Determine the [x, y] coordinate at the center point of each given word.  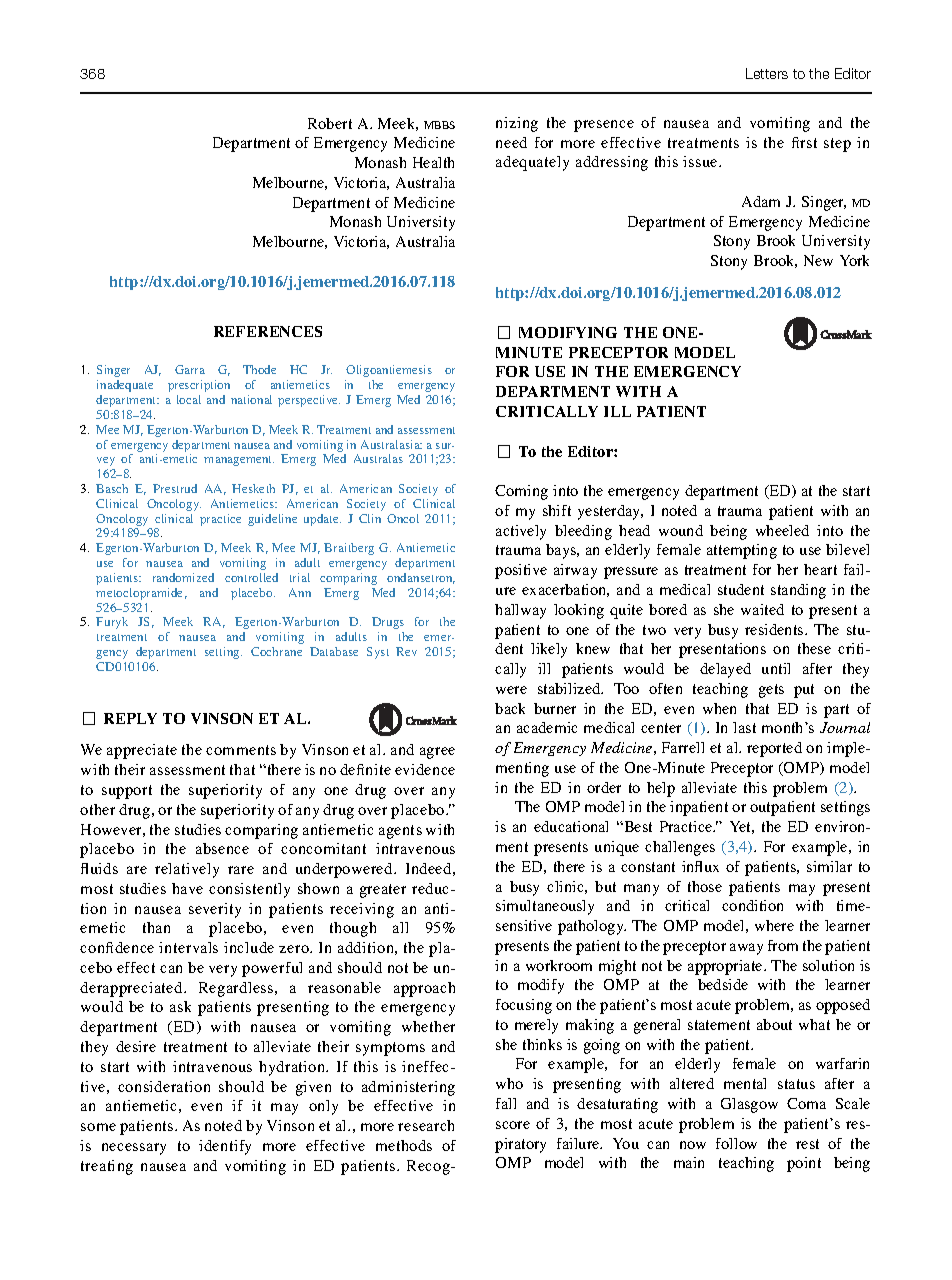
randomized [183, 577]
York [854, 260]
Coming [521, 492]
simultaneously [545, 907]
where [774, 925]
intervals [188, 947]
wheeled [782, 530]
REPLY [130, 718]
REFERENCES [268, 331]
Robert [330, 123]
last [744, 727]
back [510, 708]
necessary [134, 1149]
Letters [767, 73]
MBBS [439, 125]
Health [433, 162]
